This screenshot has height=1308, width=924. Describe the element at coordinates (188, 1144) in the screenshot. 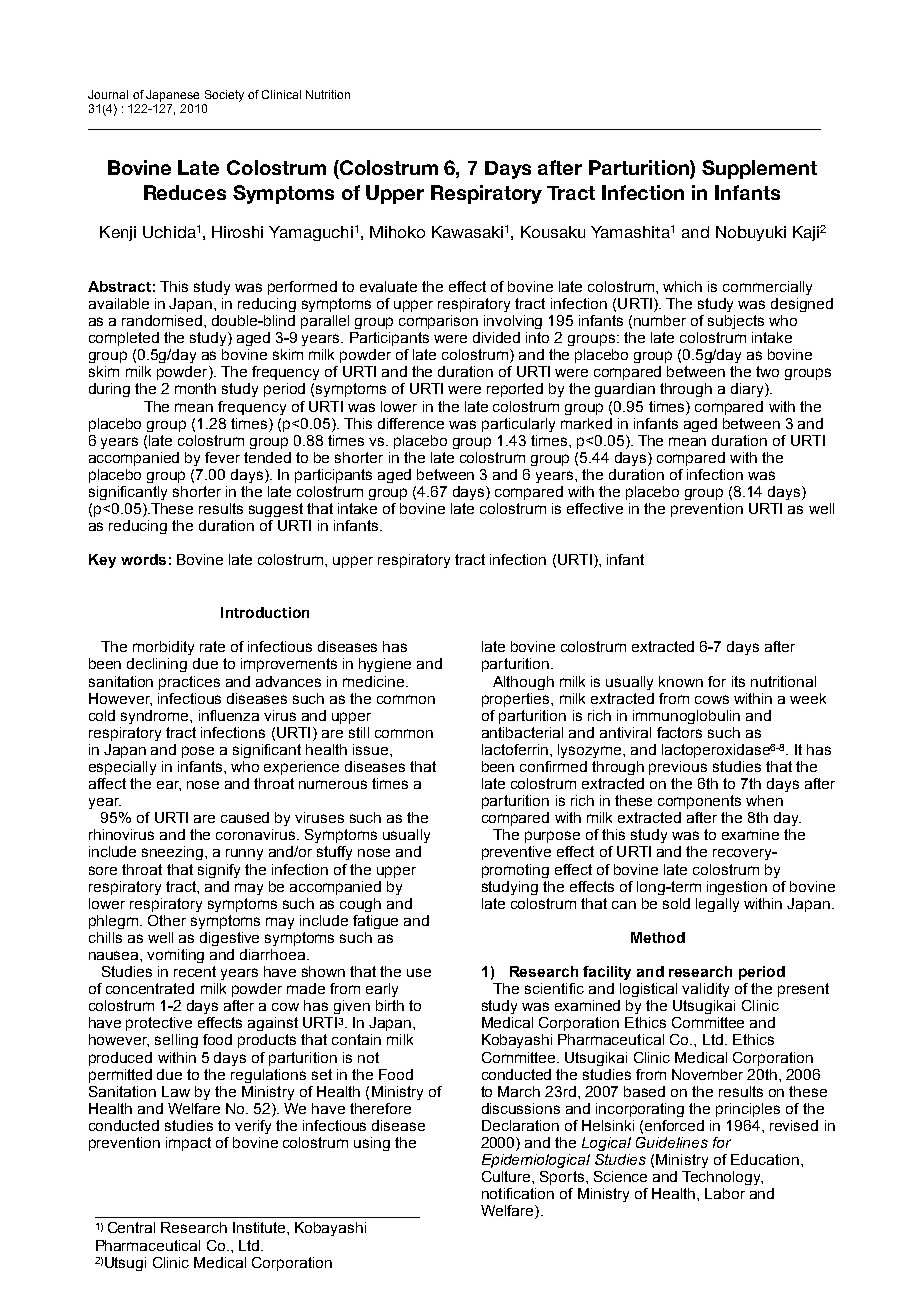

I see `impact` at that location.
